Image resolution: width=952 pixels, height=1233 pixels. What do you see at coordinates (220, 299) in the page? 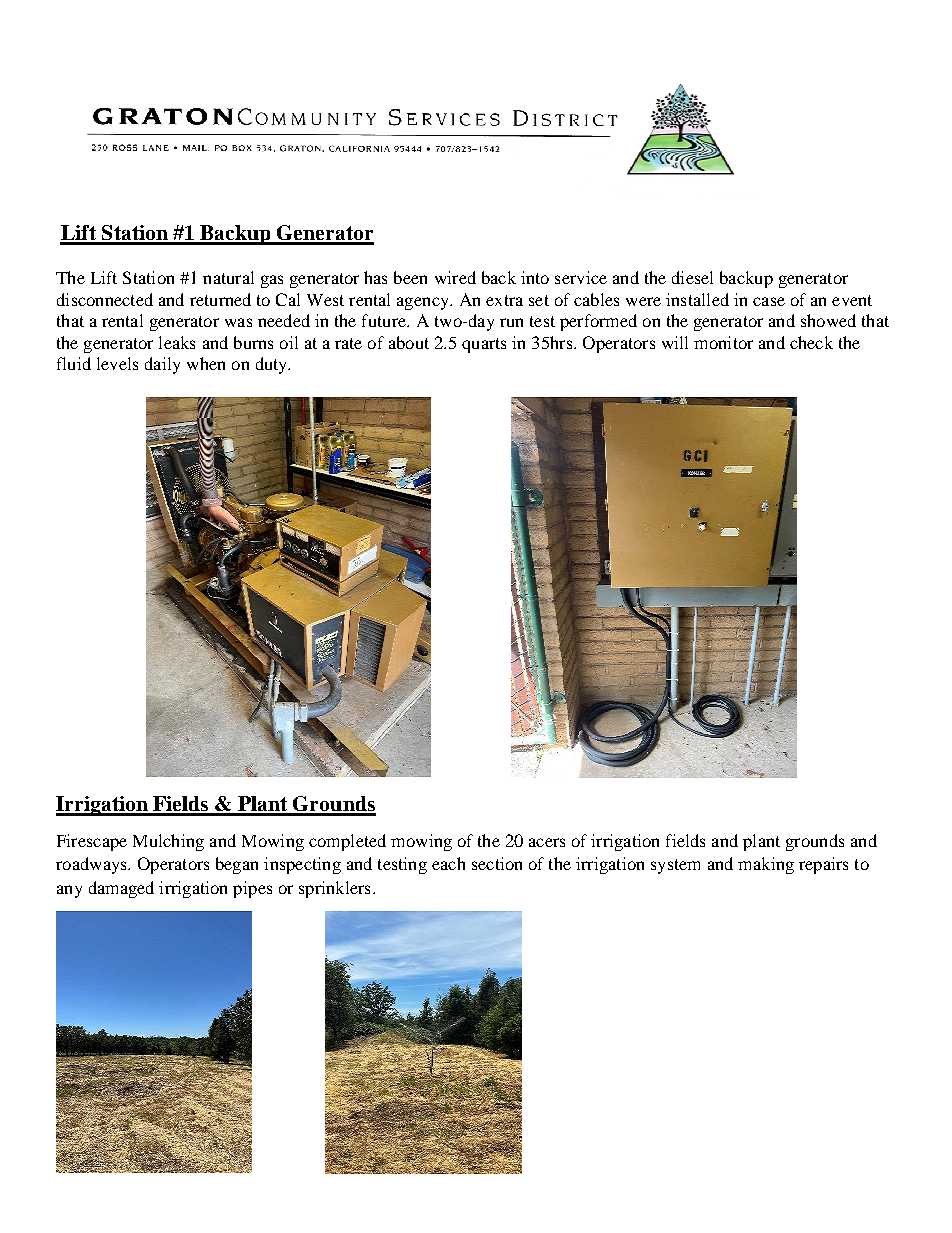
I see `returned` at bounding box center [220, 299].
